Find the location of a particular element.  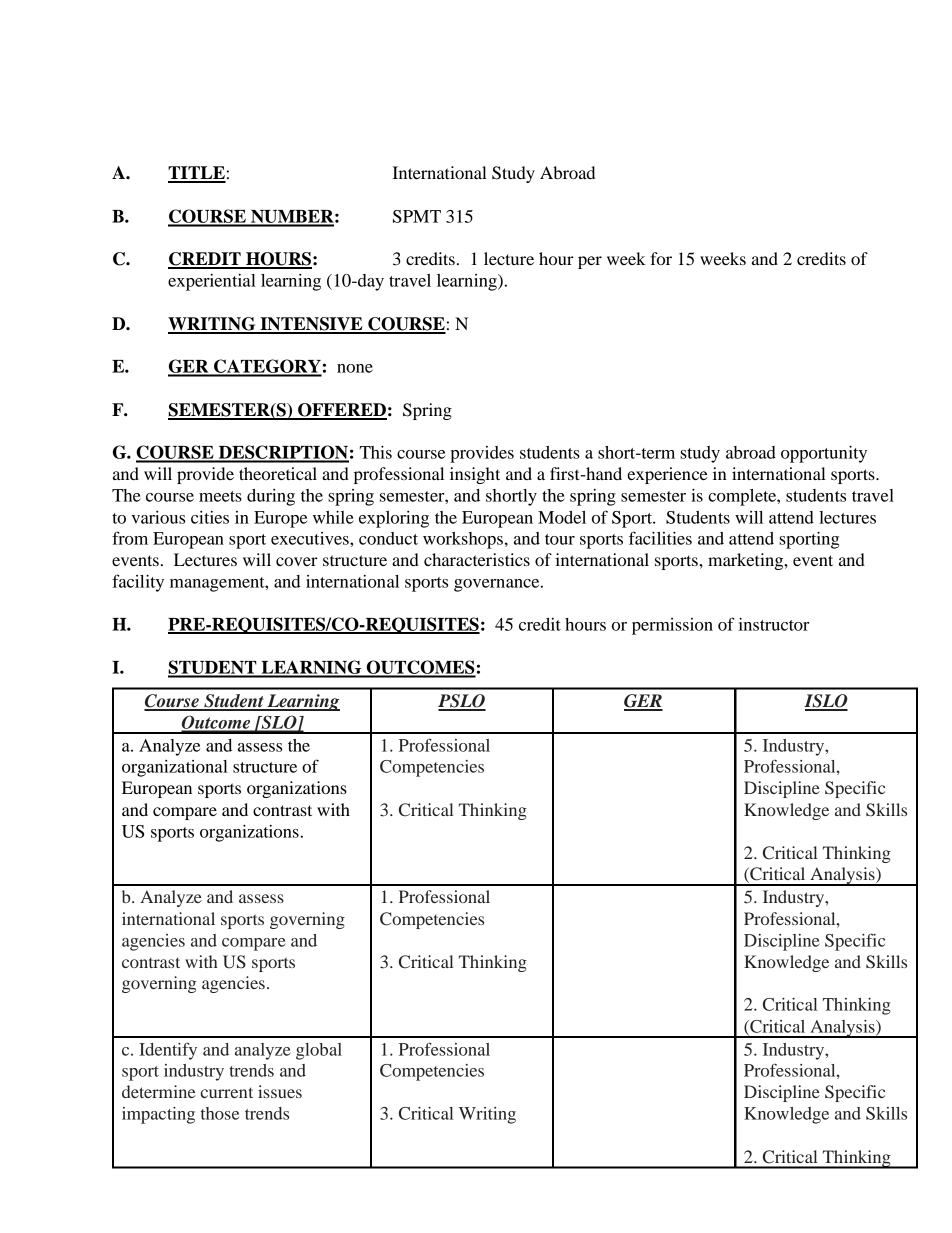

DESCRIPTION is located at coordinates (282, 453).
